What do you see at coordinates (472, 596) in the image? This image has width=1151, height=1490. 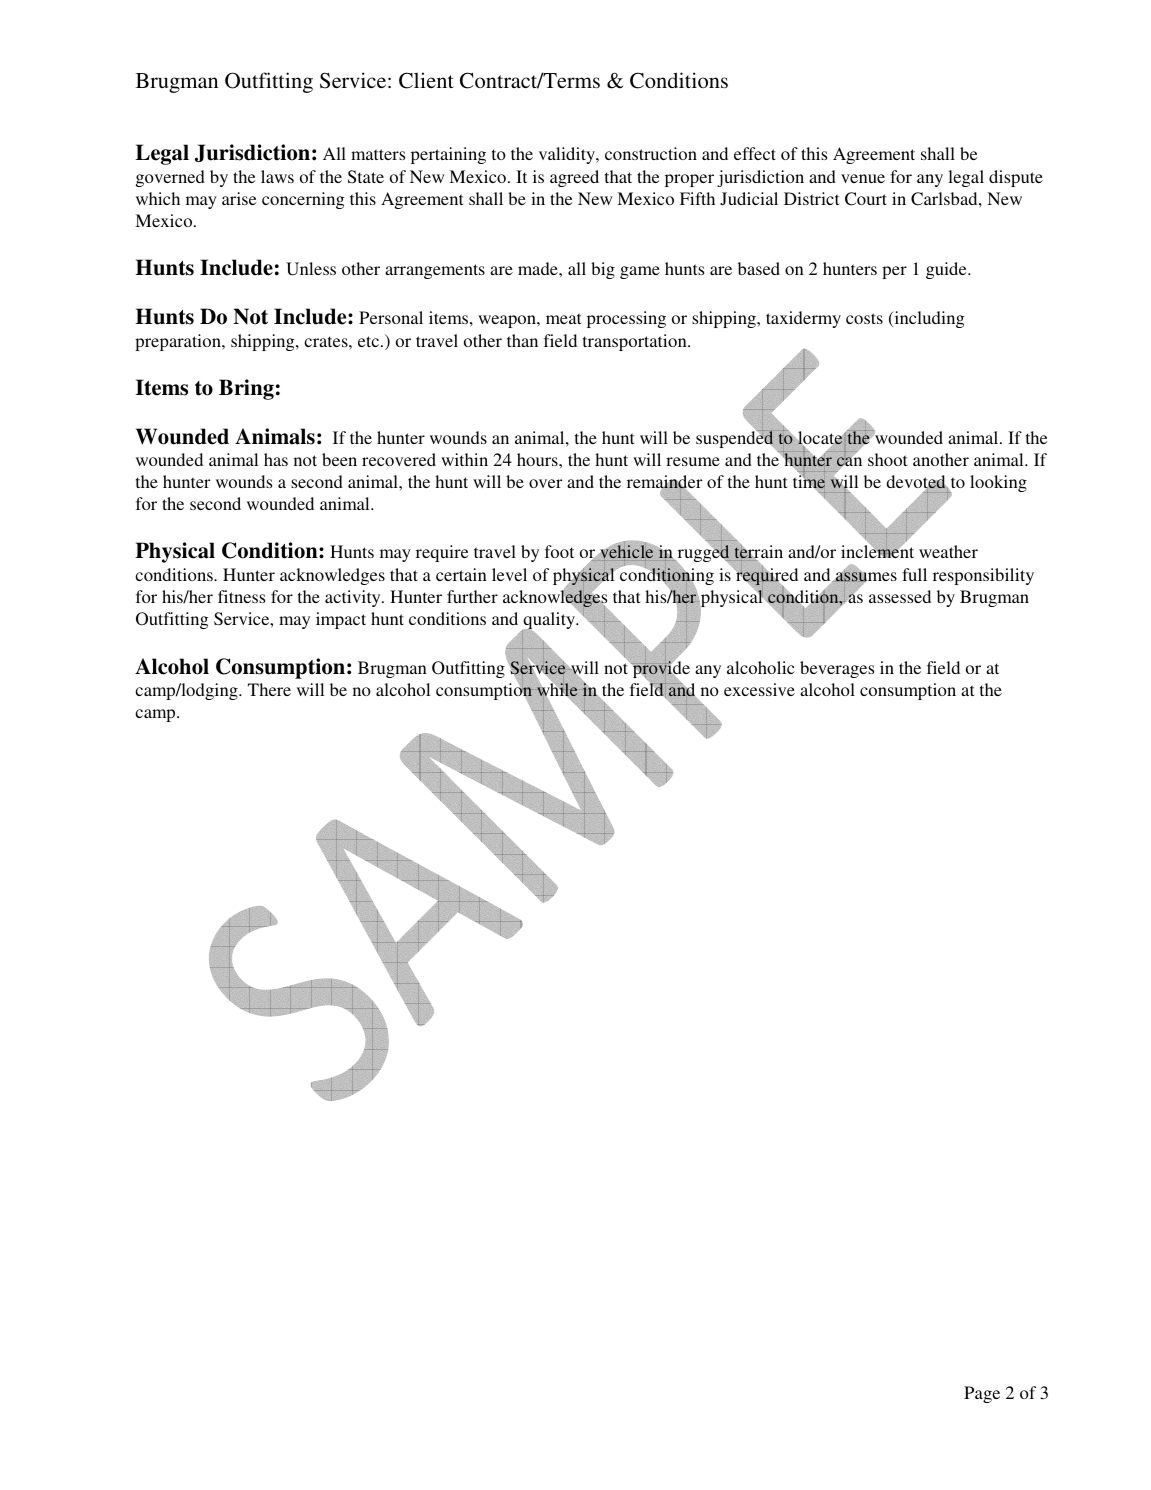 I see `further` at bounding box center [472, 596].
